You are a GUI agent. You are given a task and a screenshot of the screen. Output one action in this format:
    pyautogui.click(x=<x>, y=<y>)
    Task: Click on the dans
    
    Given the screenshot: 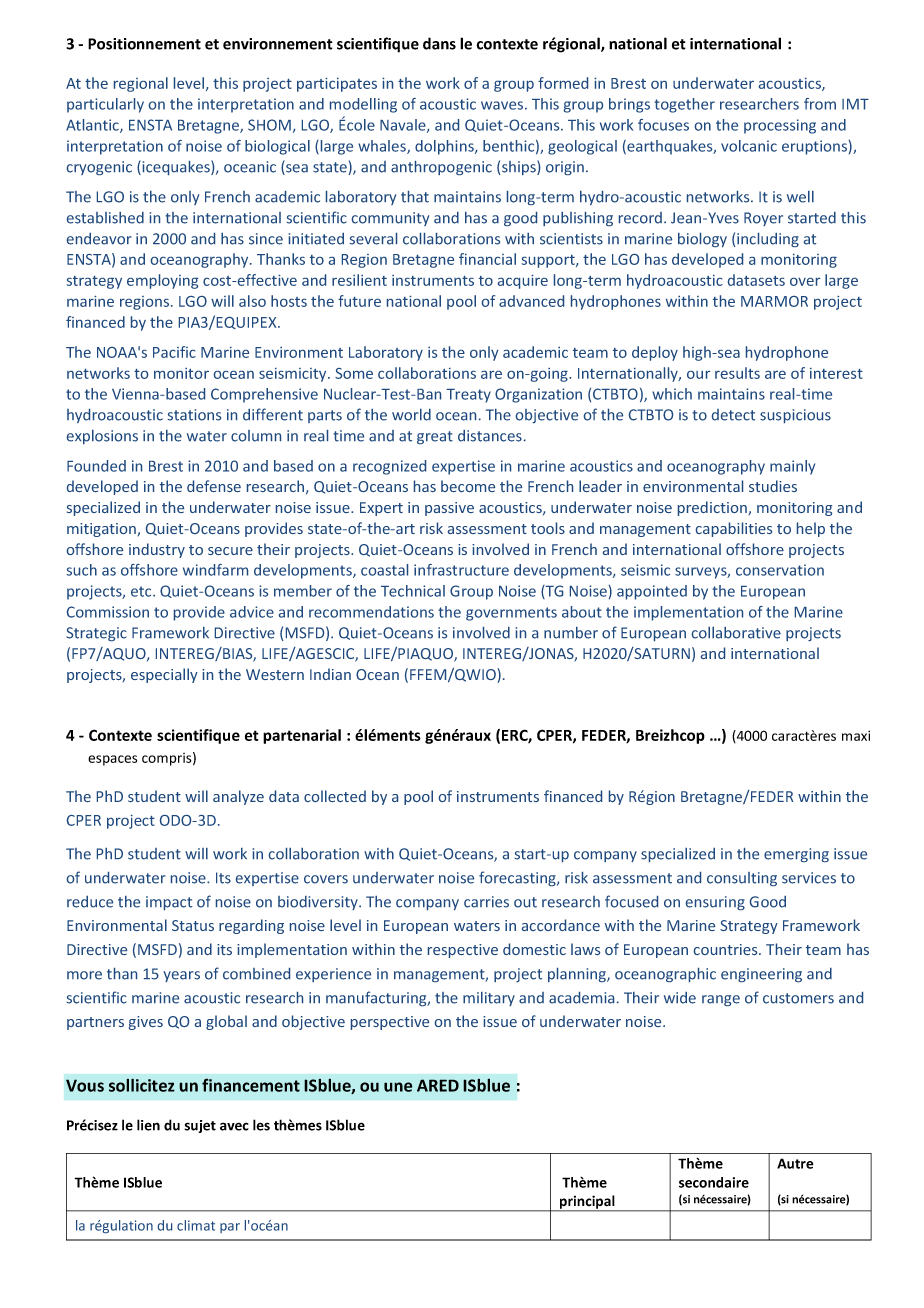 What is the action you would take?
    pyautogui.click(x=439, y=43)
